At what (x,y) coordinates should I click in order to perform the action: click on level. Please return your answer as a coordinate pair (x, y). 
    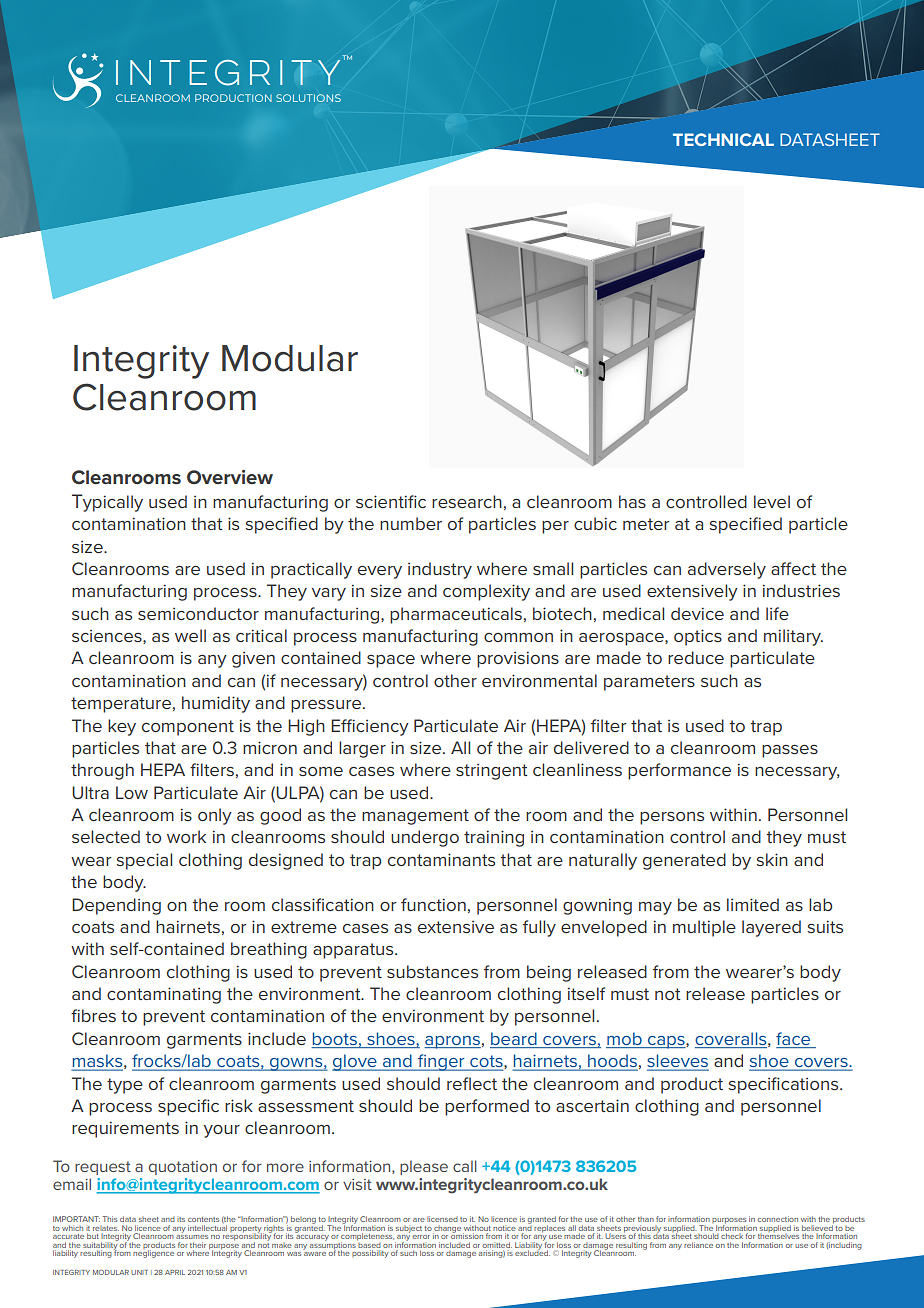
    Looking at the image, I should click on (772, 501).
